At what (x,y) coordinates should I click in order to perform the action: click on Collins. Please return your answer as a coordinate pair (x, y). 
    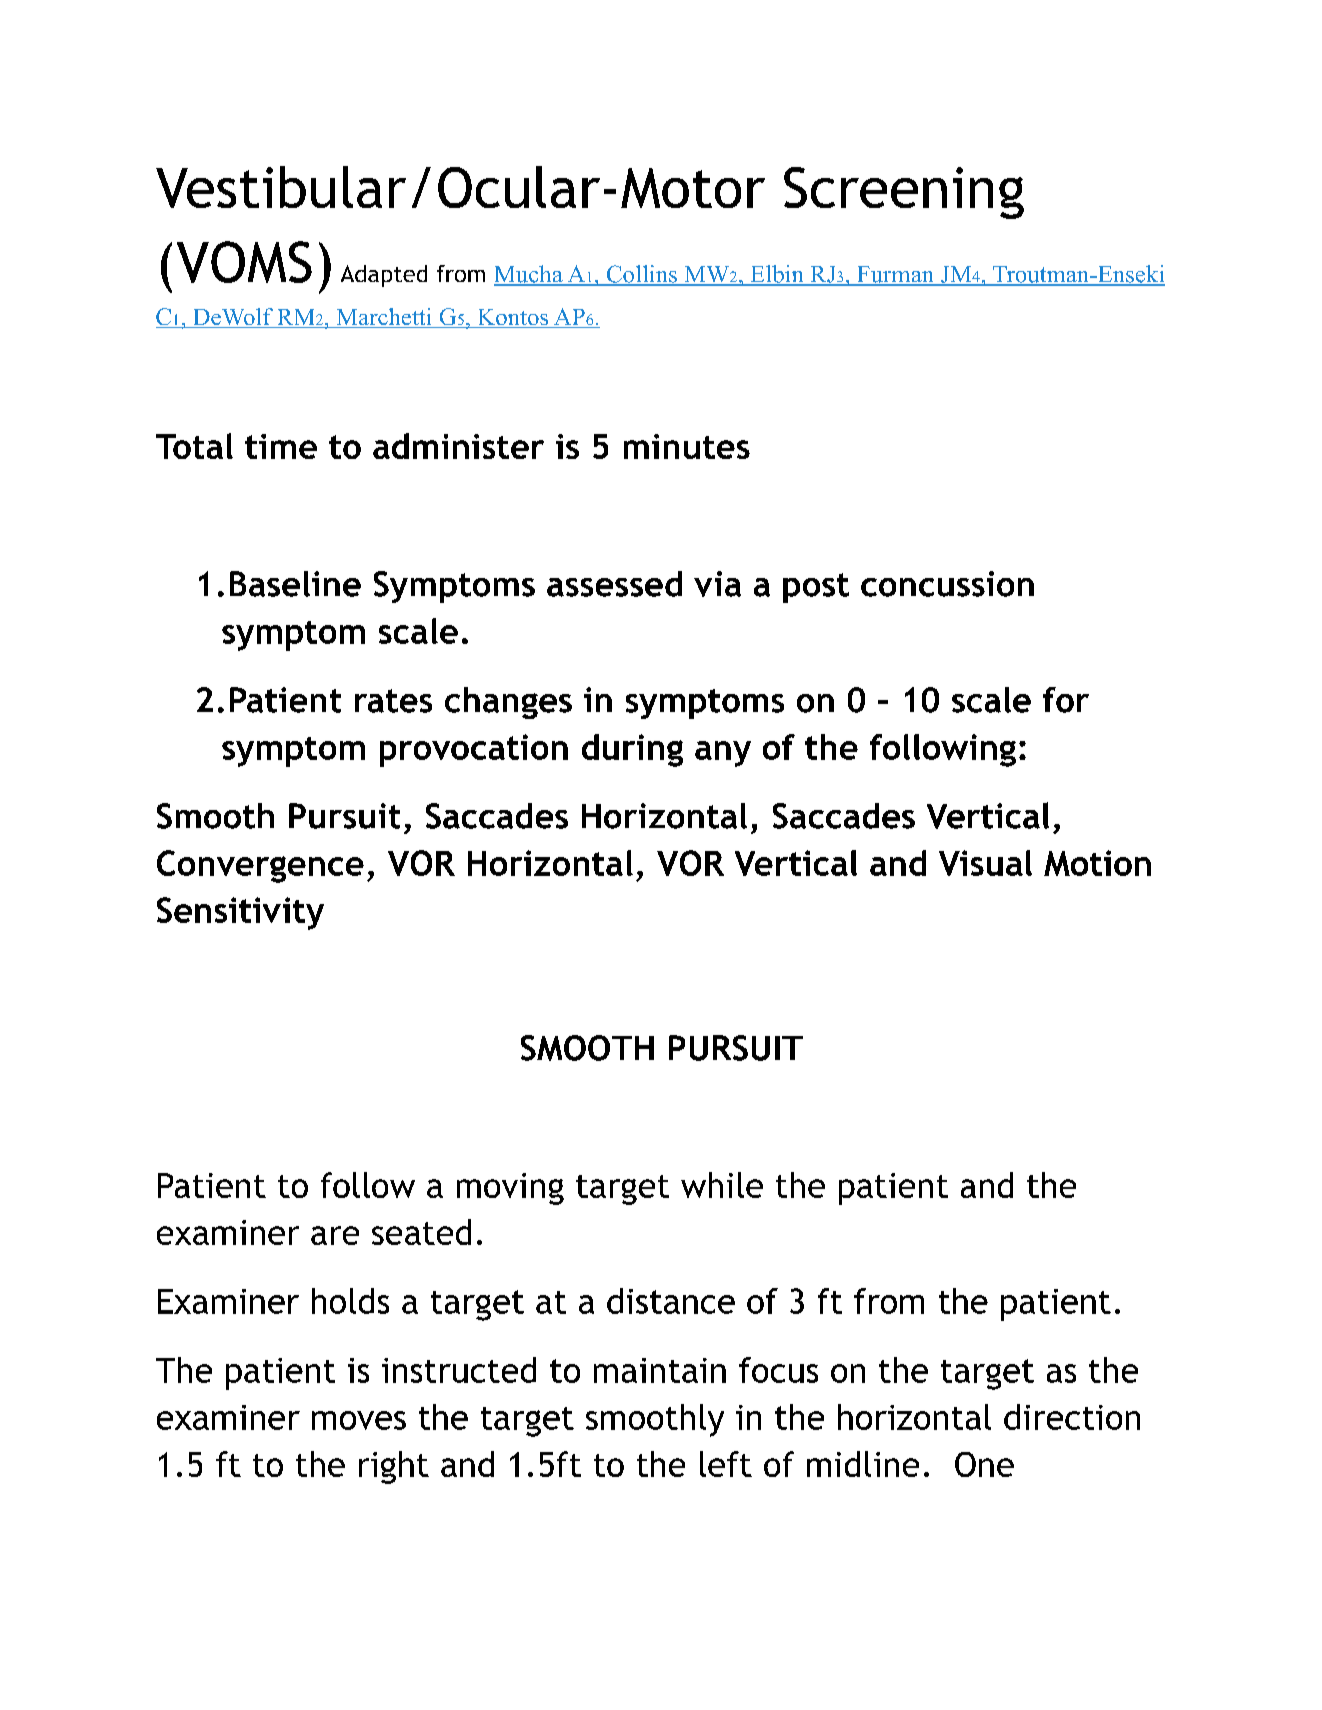
    Looking at the image, I should click on (641, 275).
